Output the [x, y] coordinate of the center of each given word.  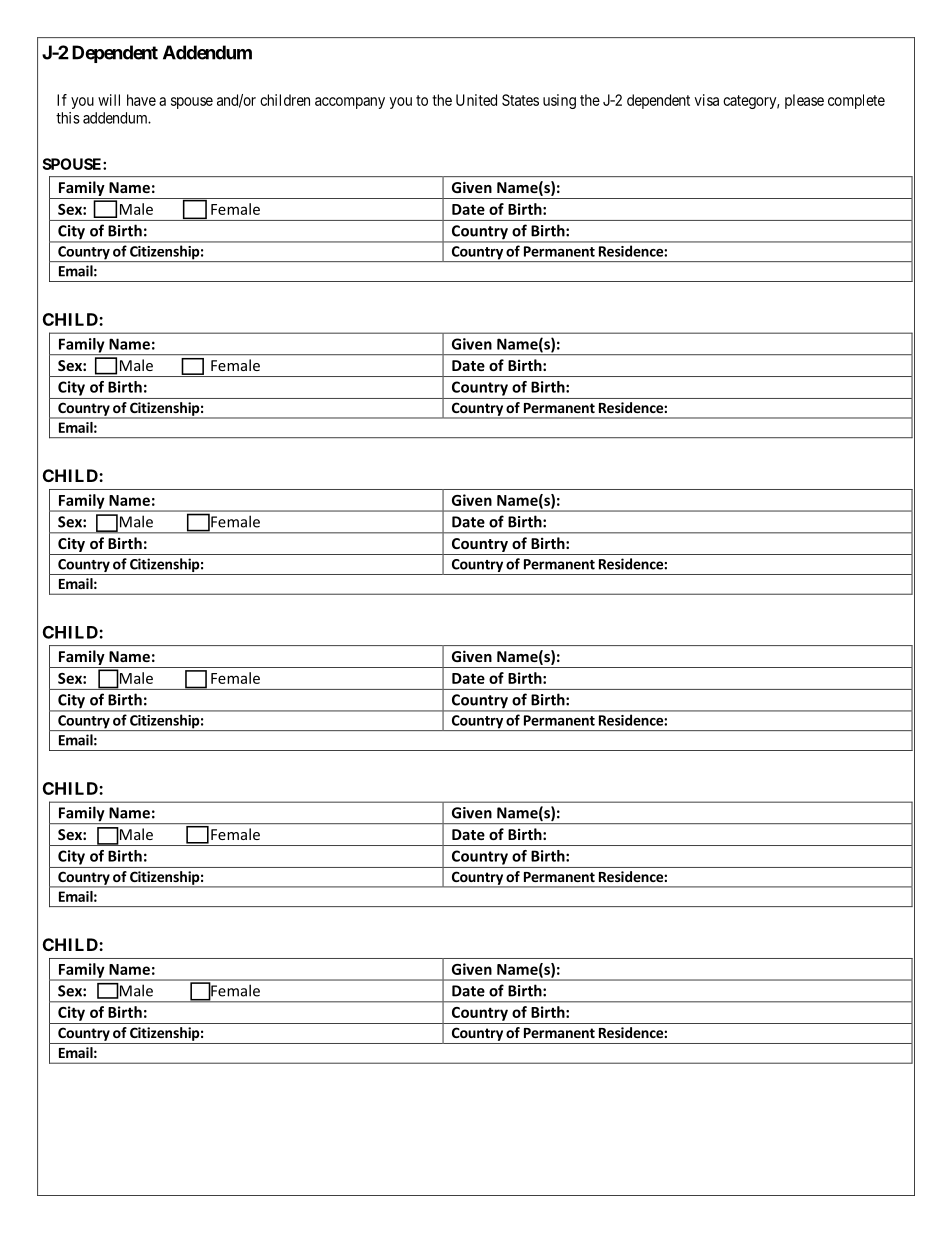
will [109, 100]
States [520, 100]
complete [856, 101]
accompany [350, 103]
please [804, 101]
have [141, 100]
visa [706, 100]
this [68, 118]
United [476, 100]
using [559, 101]
